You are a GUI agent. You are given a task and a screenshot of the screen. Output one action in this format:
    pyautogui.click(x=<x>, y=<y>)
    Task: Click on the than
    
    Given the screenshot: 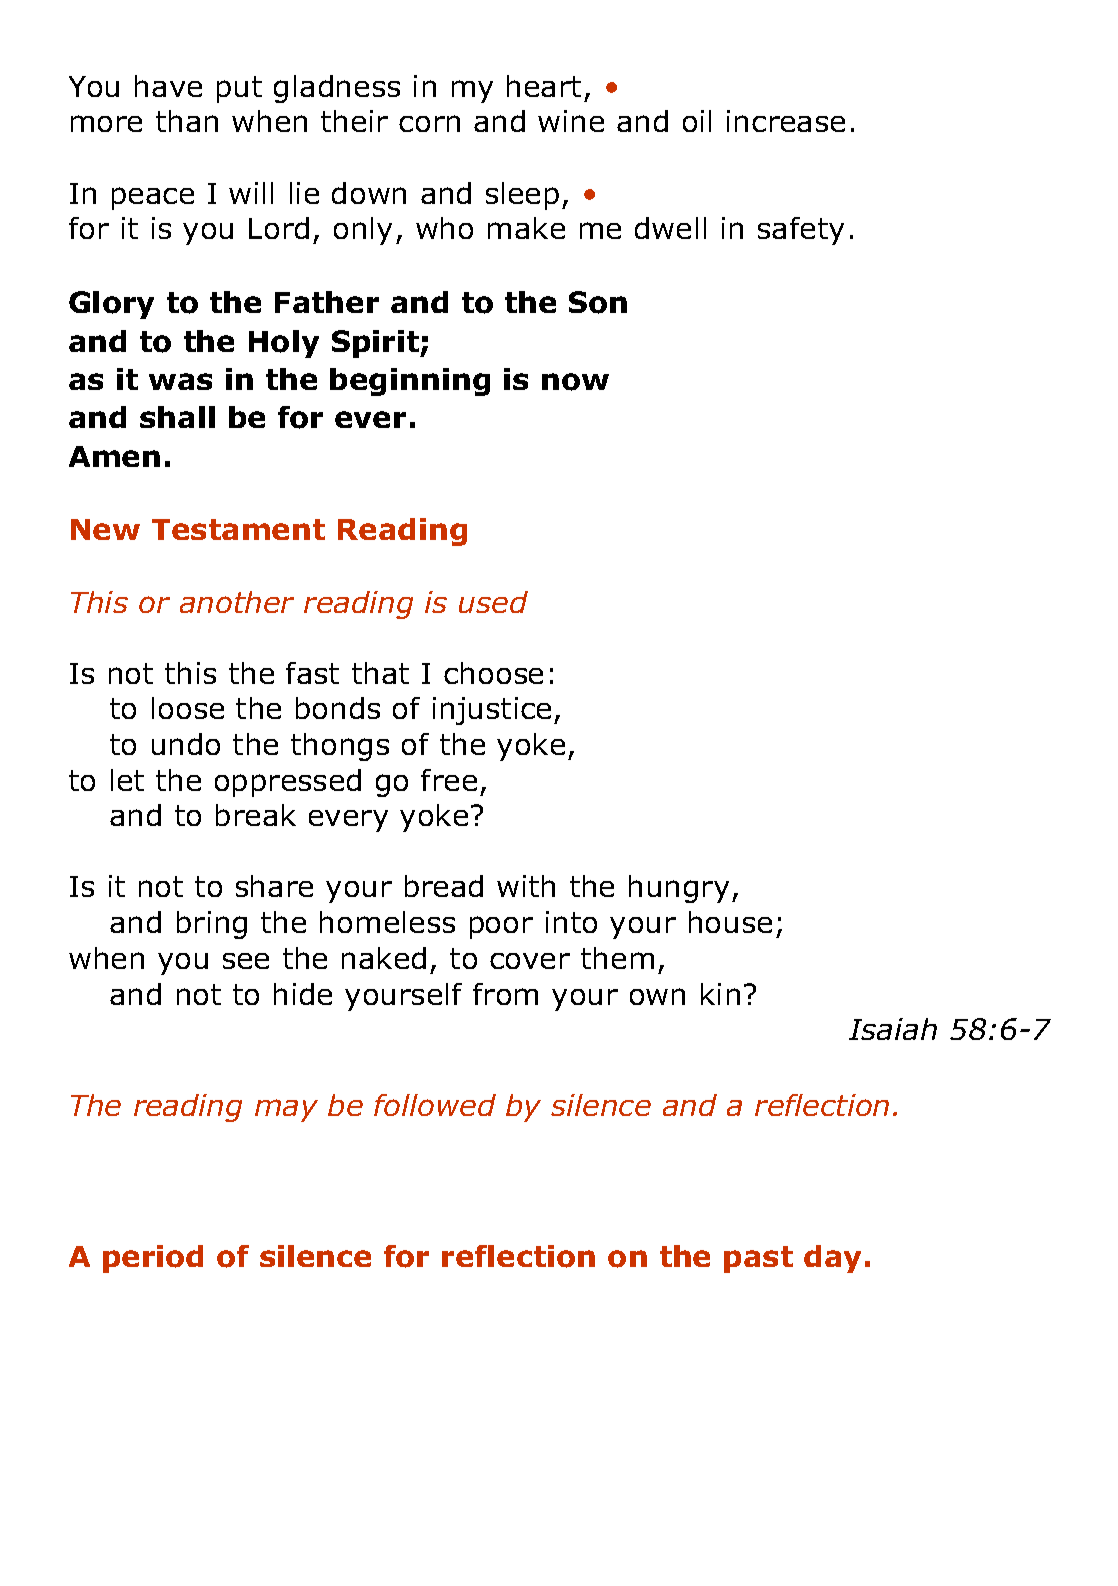 What is the action you would take?
    pyautogui.click(x=187, y=121)
